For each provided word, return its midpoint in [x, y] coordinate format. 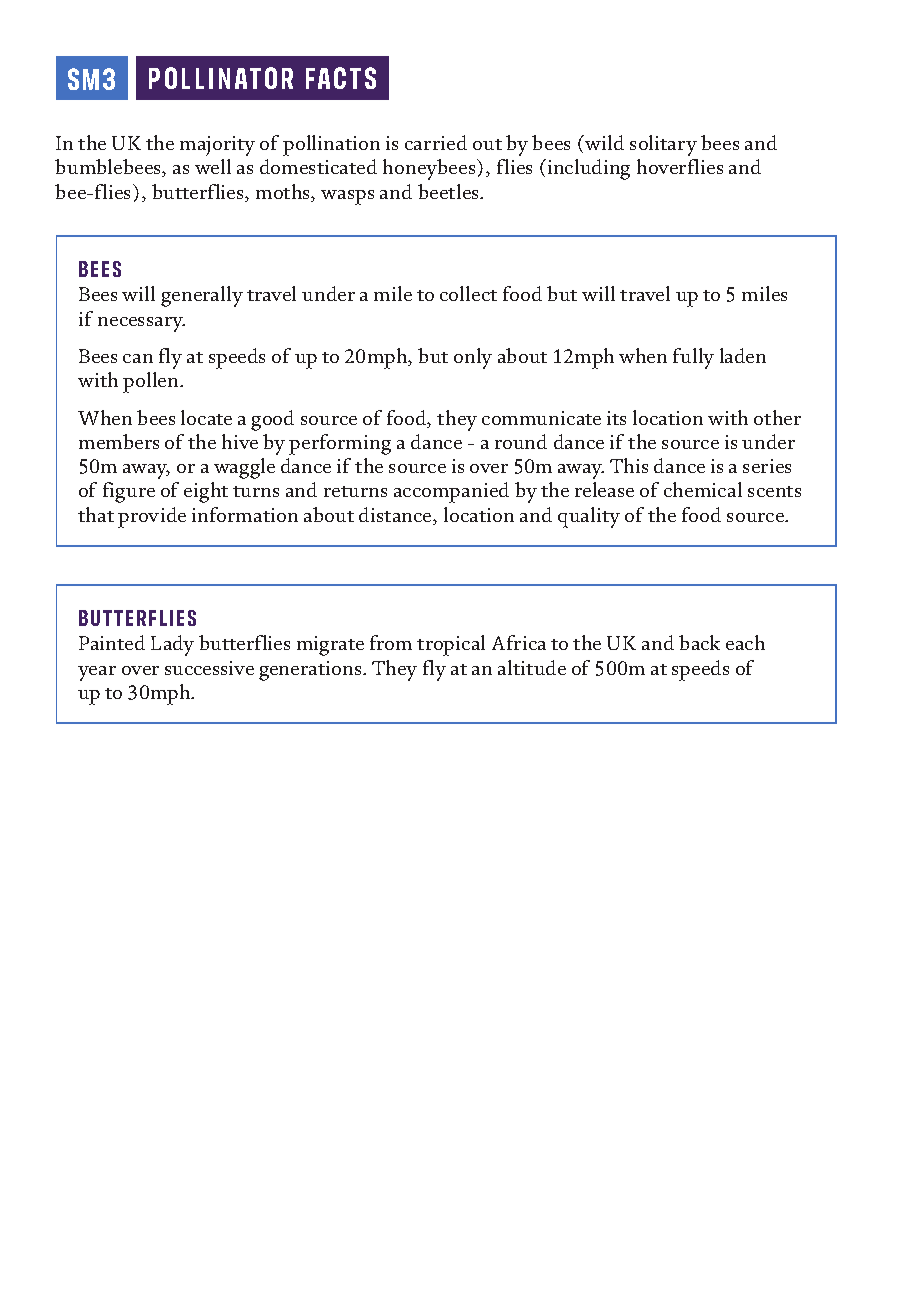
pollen [152, 382]
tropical [451, 645]
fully [693, 358]
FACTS [341, 78]
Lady [172, 645]
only [473, 358]
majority [217, 146]
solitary [663, 145]
